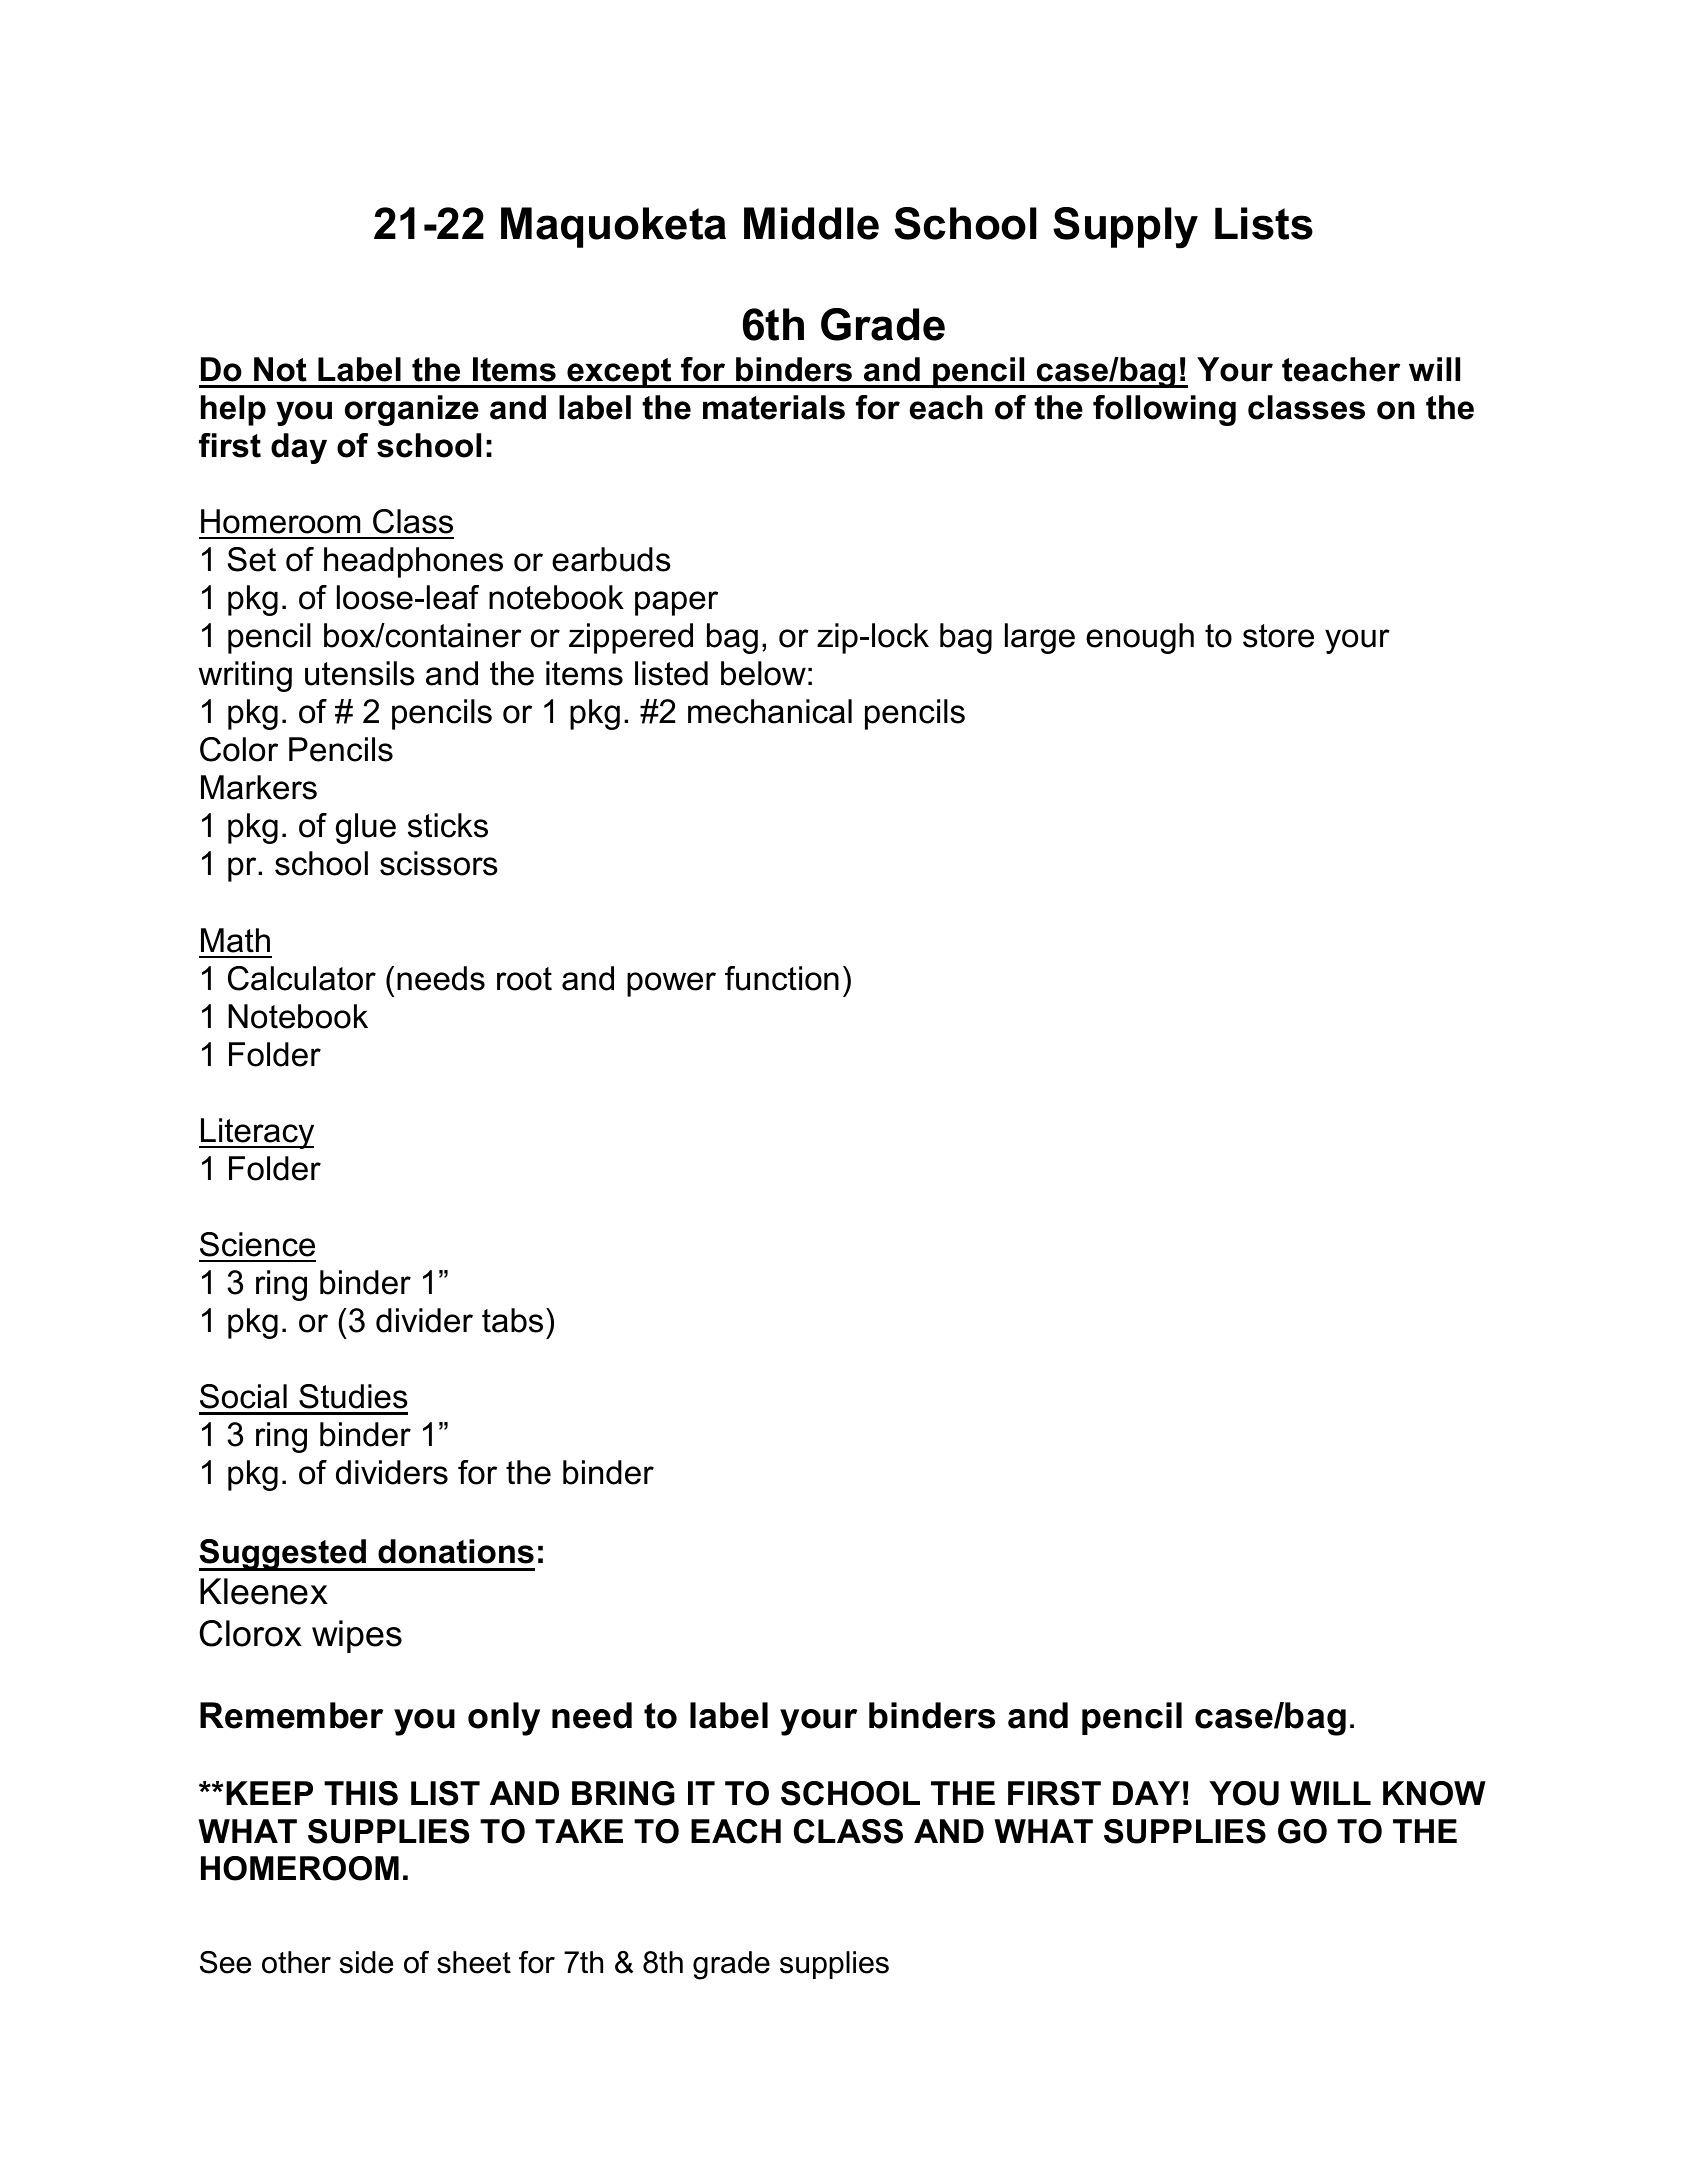  I want to click on power, so click(671, 984).
